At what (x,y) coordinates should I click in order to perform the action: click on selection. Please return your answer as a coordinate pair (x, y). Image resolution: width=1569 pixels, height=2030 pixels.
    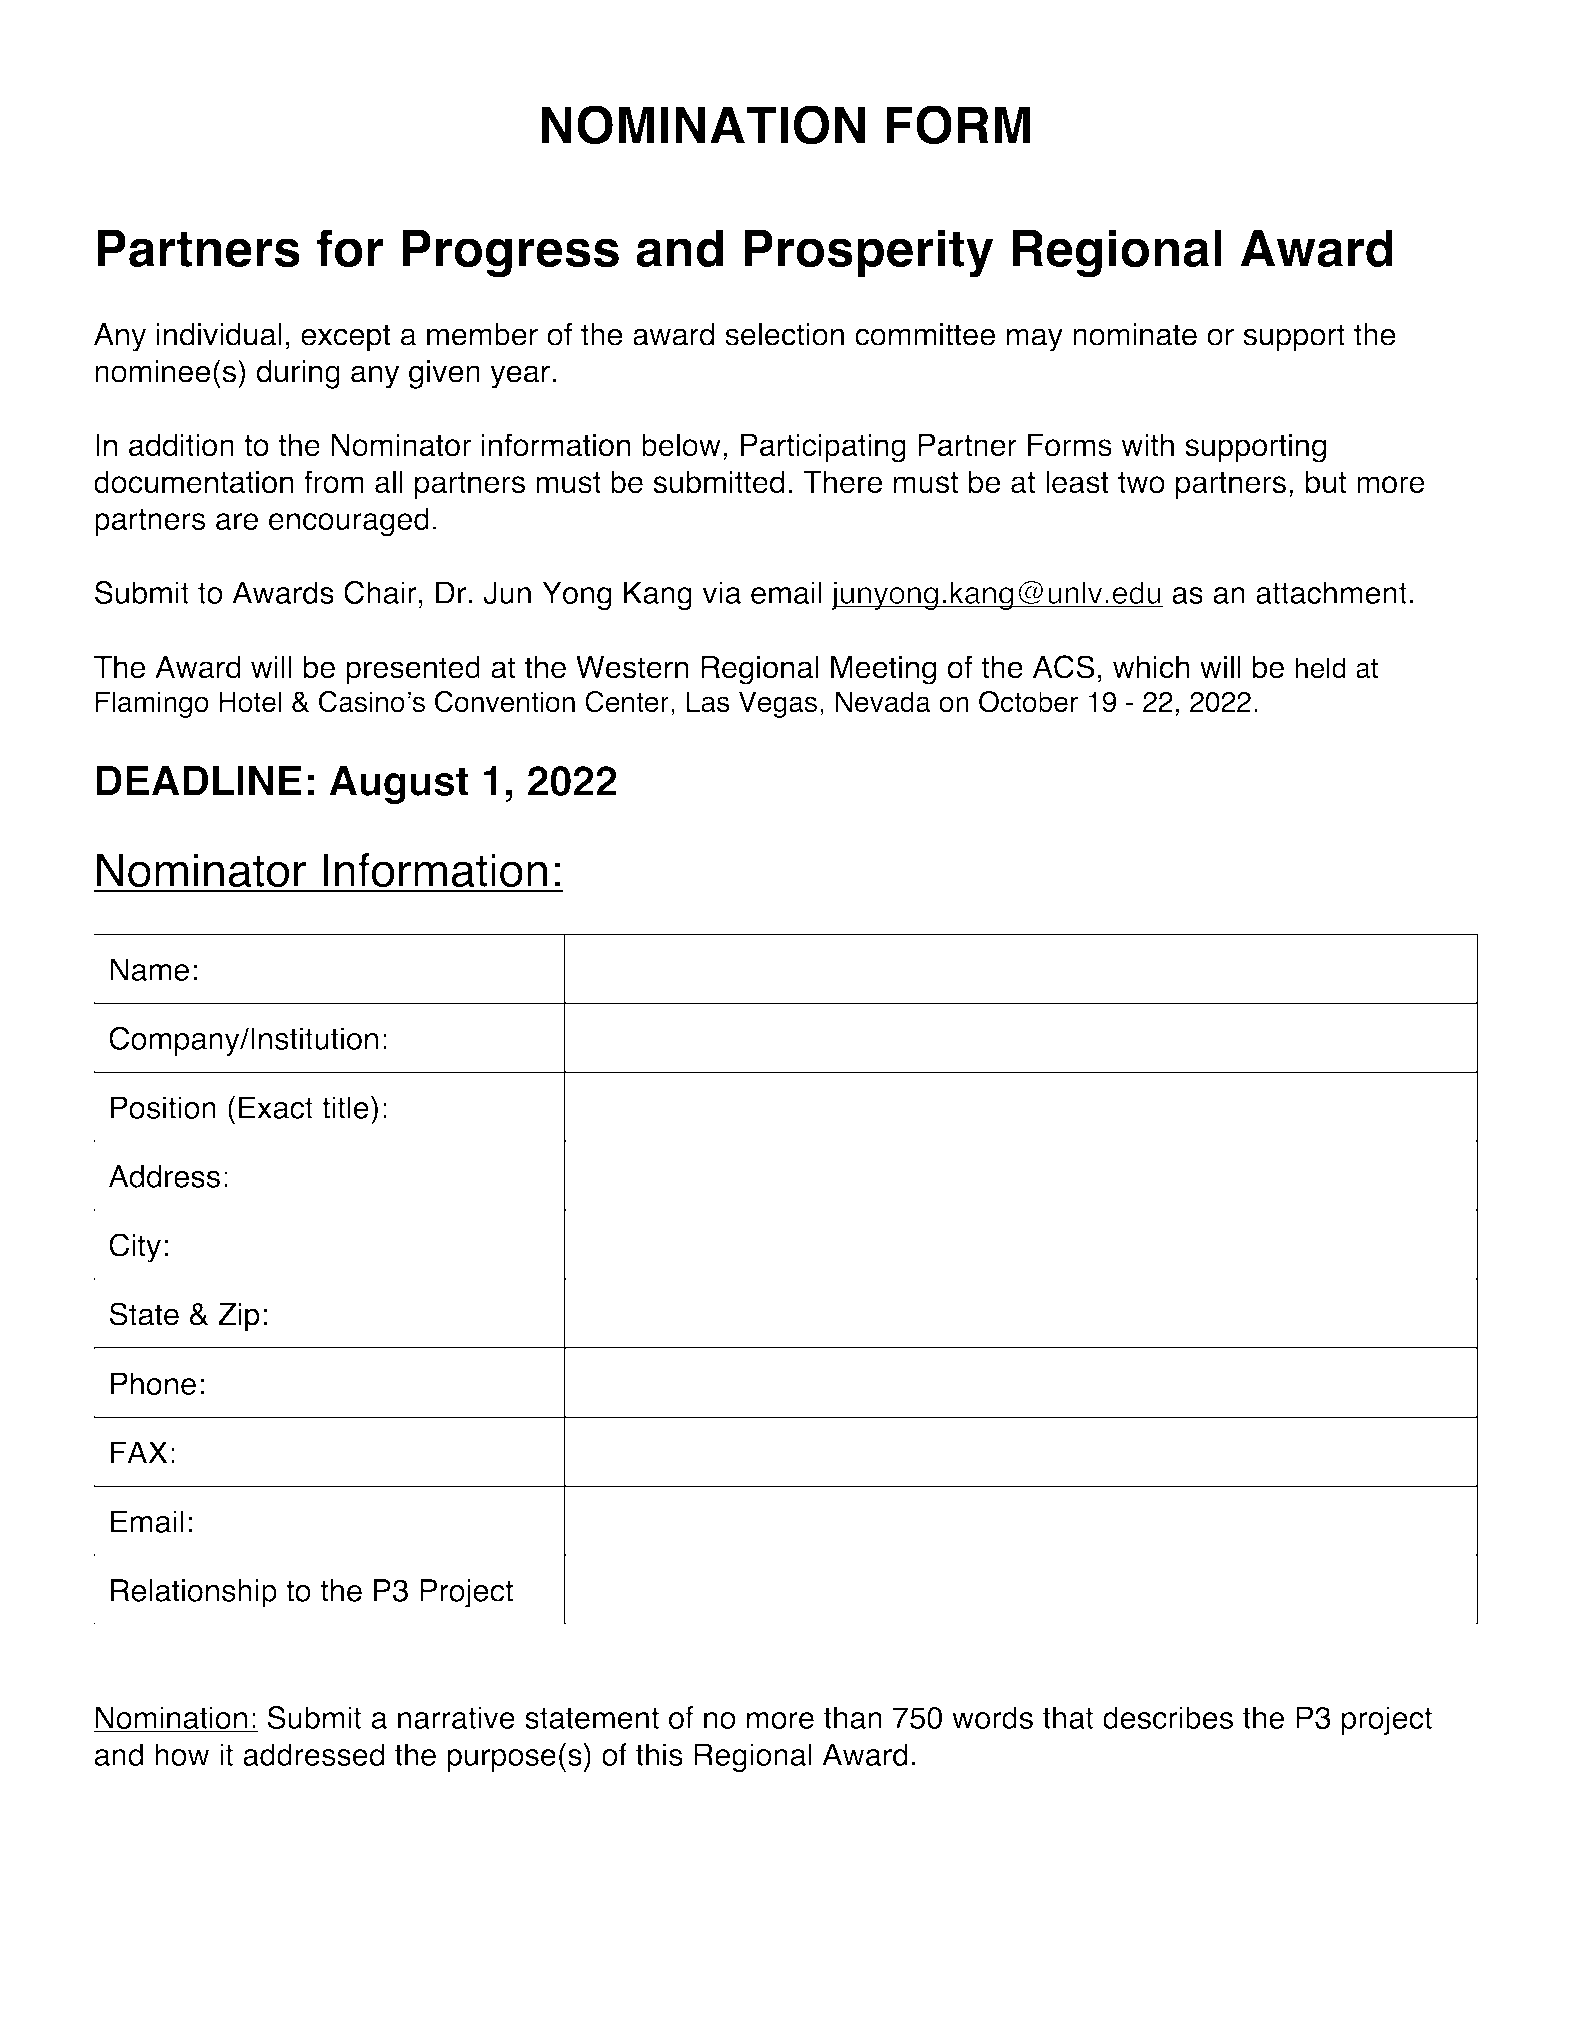
    Looking at the image, I should click on (784, 334).
